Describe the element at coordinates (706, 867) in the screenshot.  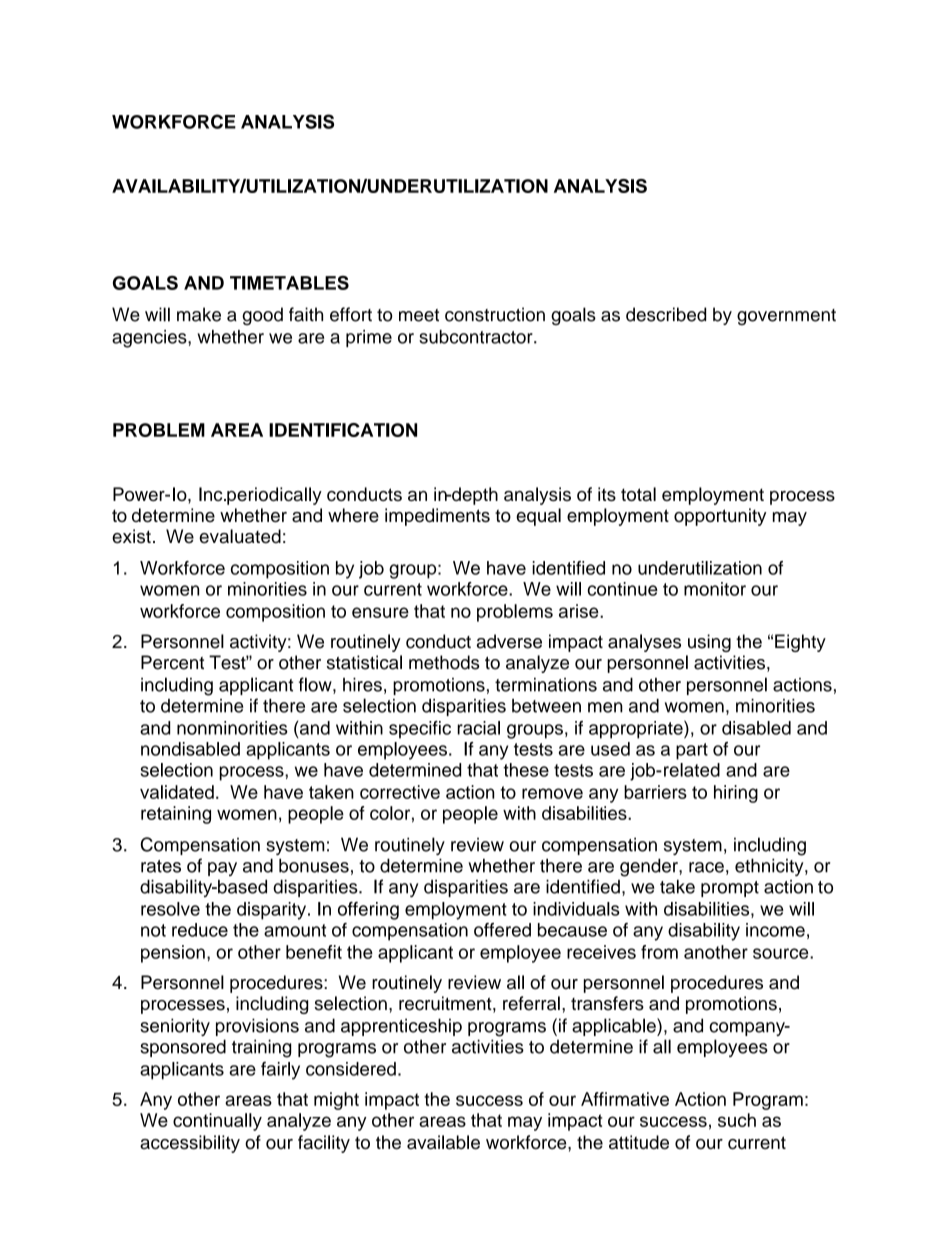
I see `race` at that location.
